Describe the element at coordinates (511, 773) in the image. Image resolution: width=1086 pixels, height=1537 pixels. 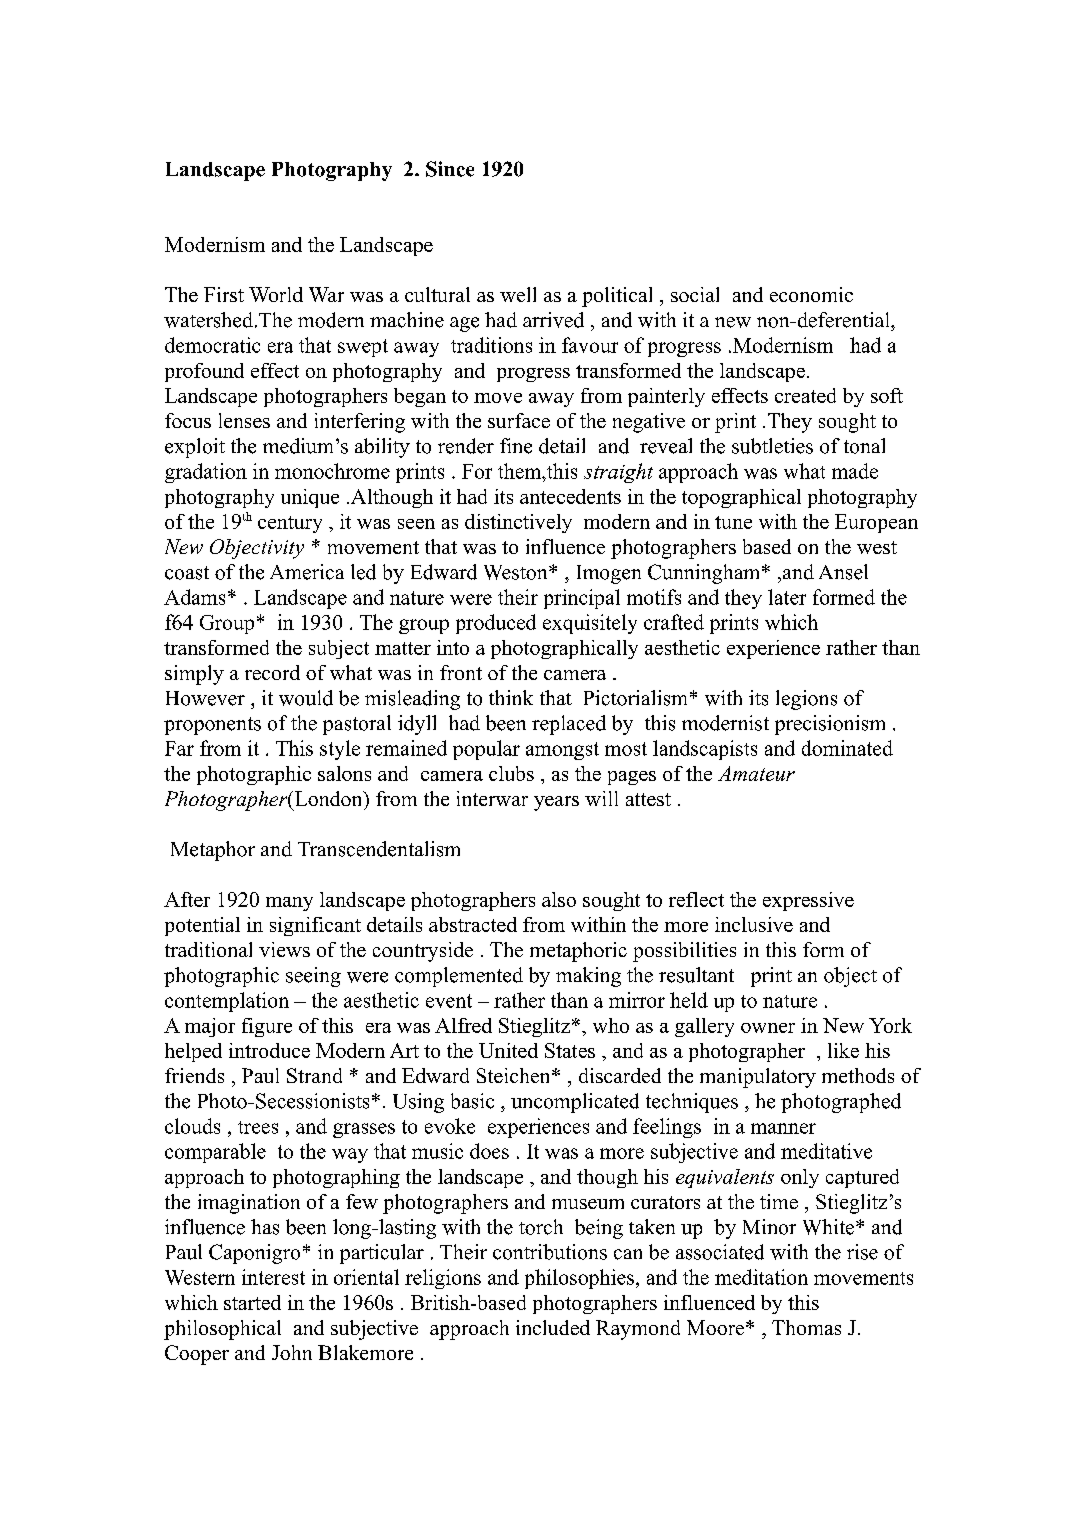
I see `clubs` at that location.
